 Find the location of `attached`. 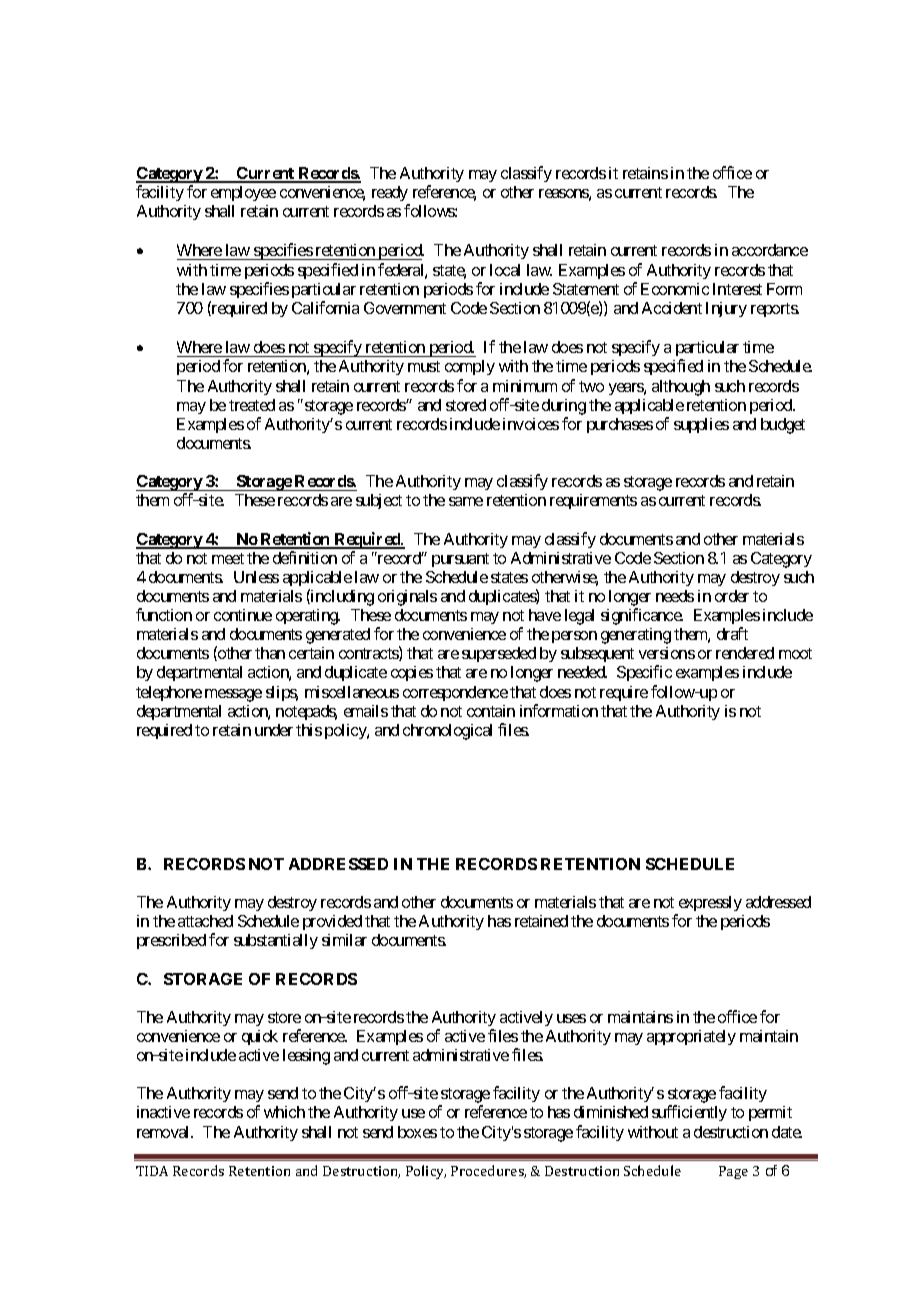

attached is located at coordinates (205, 921).
